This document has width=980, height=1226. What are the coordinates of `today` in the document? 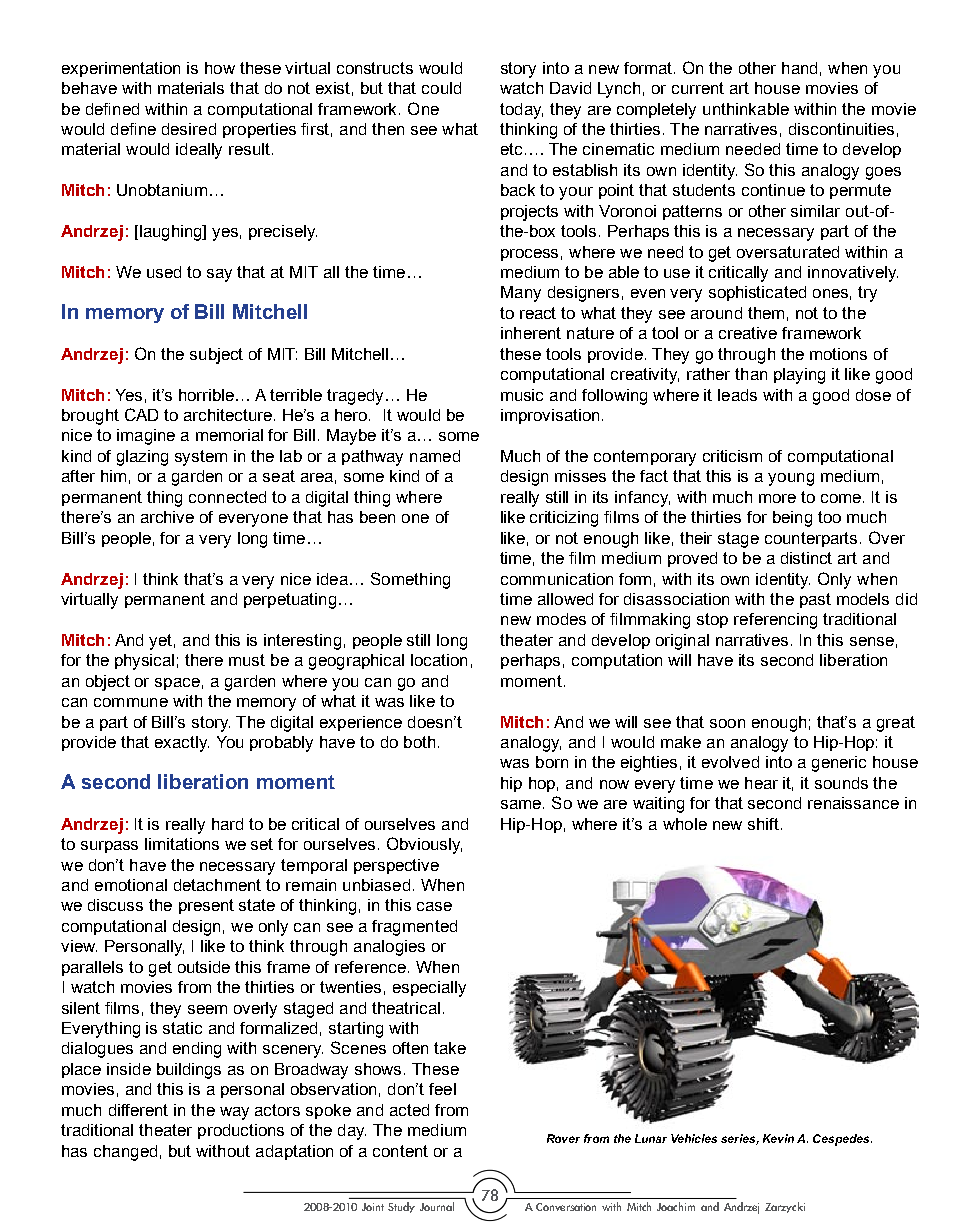 It's located at (521, 111).
